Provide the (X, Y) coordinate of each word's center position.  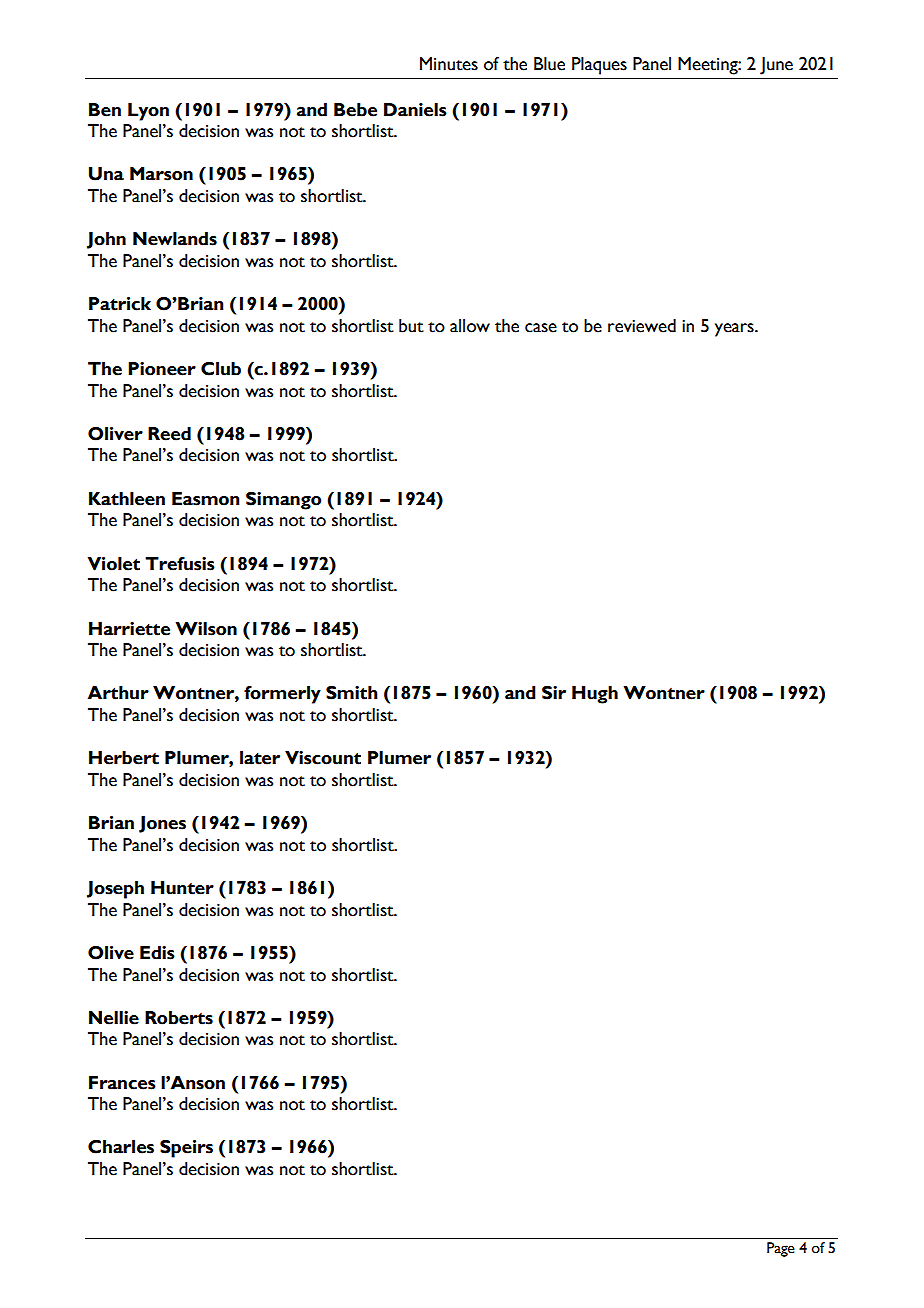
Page (781, 1249)
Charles (121, 1147)
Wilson (206, 629)
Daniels (415, 110)
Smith (352, 693)
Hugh (595, 695)
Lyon (148, 112)
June (776, 66)
